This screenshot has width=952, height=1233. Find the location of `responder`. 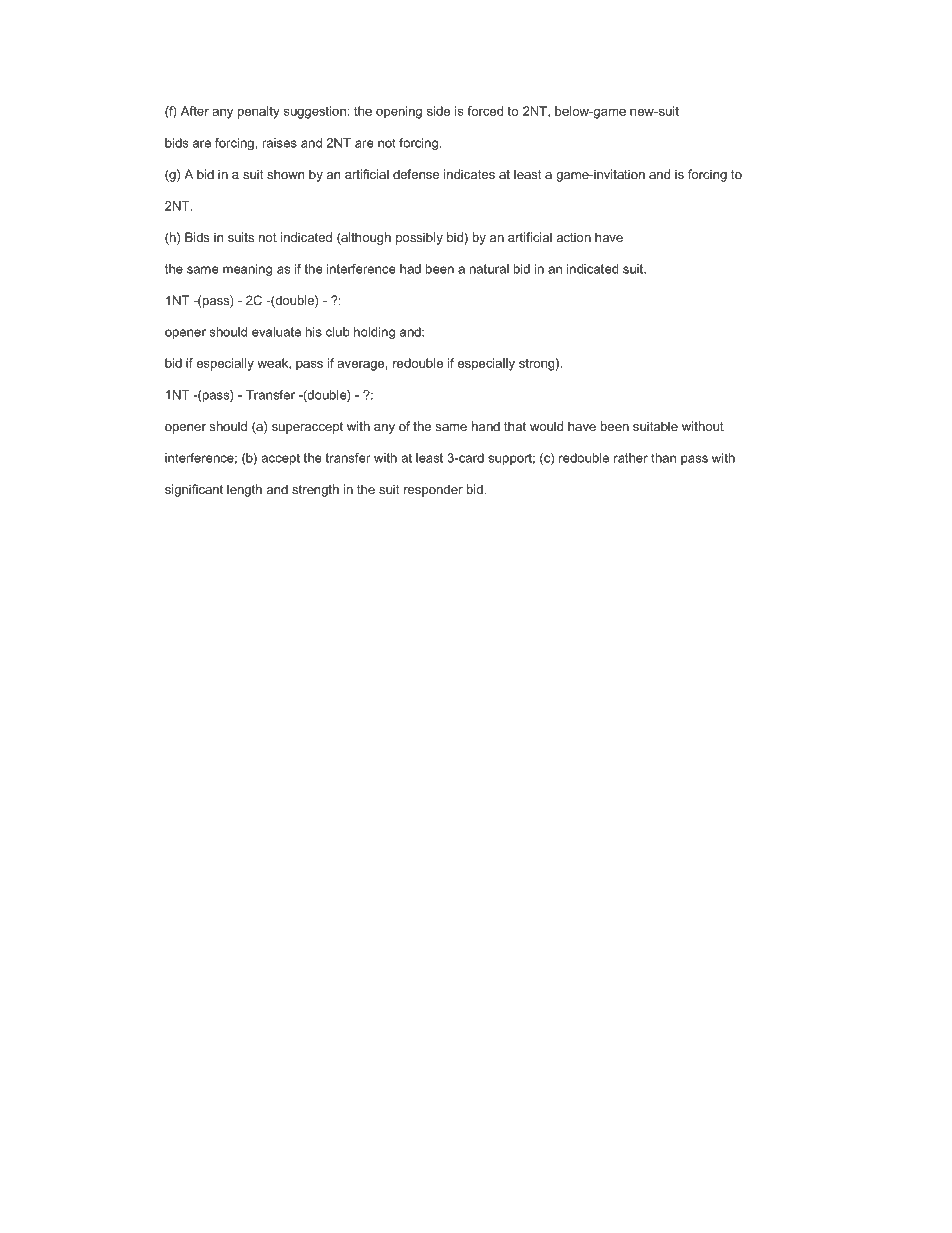

responder is located at coordinates (433, 490).
